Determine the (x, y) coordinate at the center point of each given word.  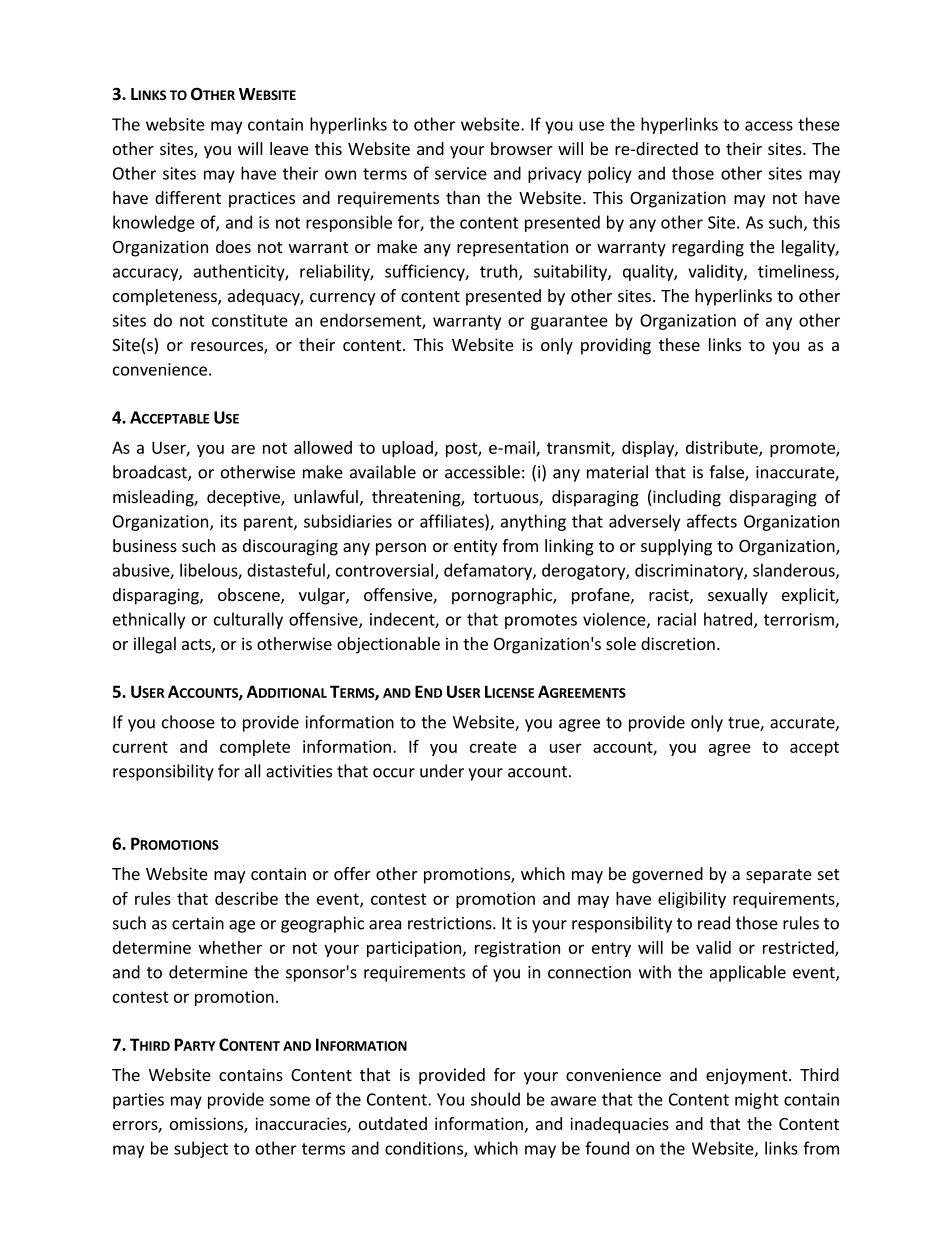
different (188, 197)
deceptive (244, 498)
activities (299, 771)
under (442, 771)
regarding (708, 248)
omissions (207, 1125)
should (495, 1099)
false (727, 473)
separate (779, 876)
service (461, 173)
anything (533, 522)
